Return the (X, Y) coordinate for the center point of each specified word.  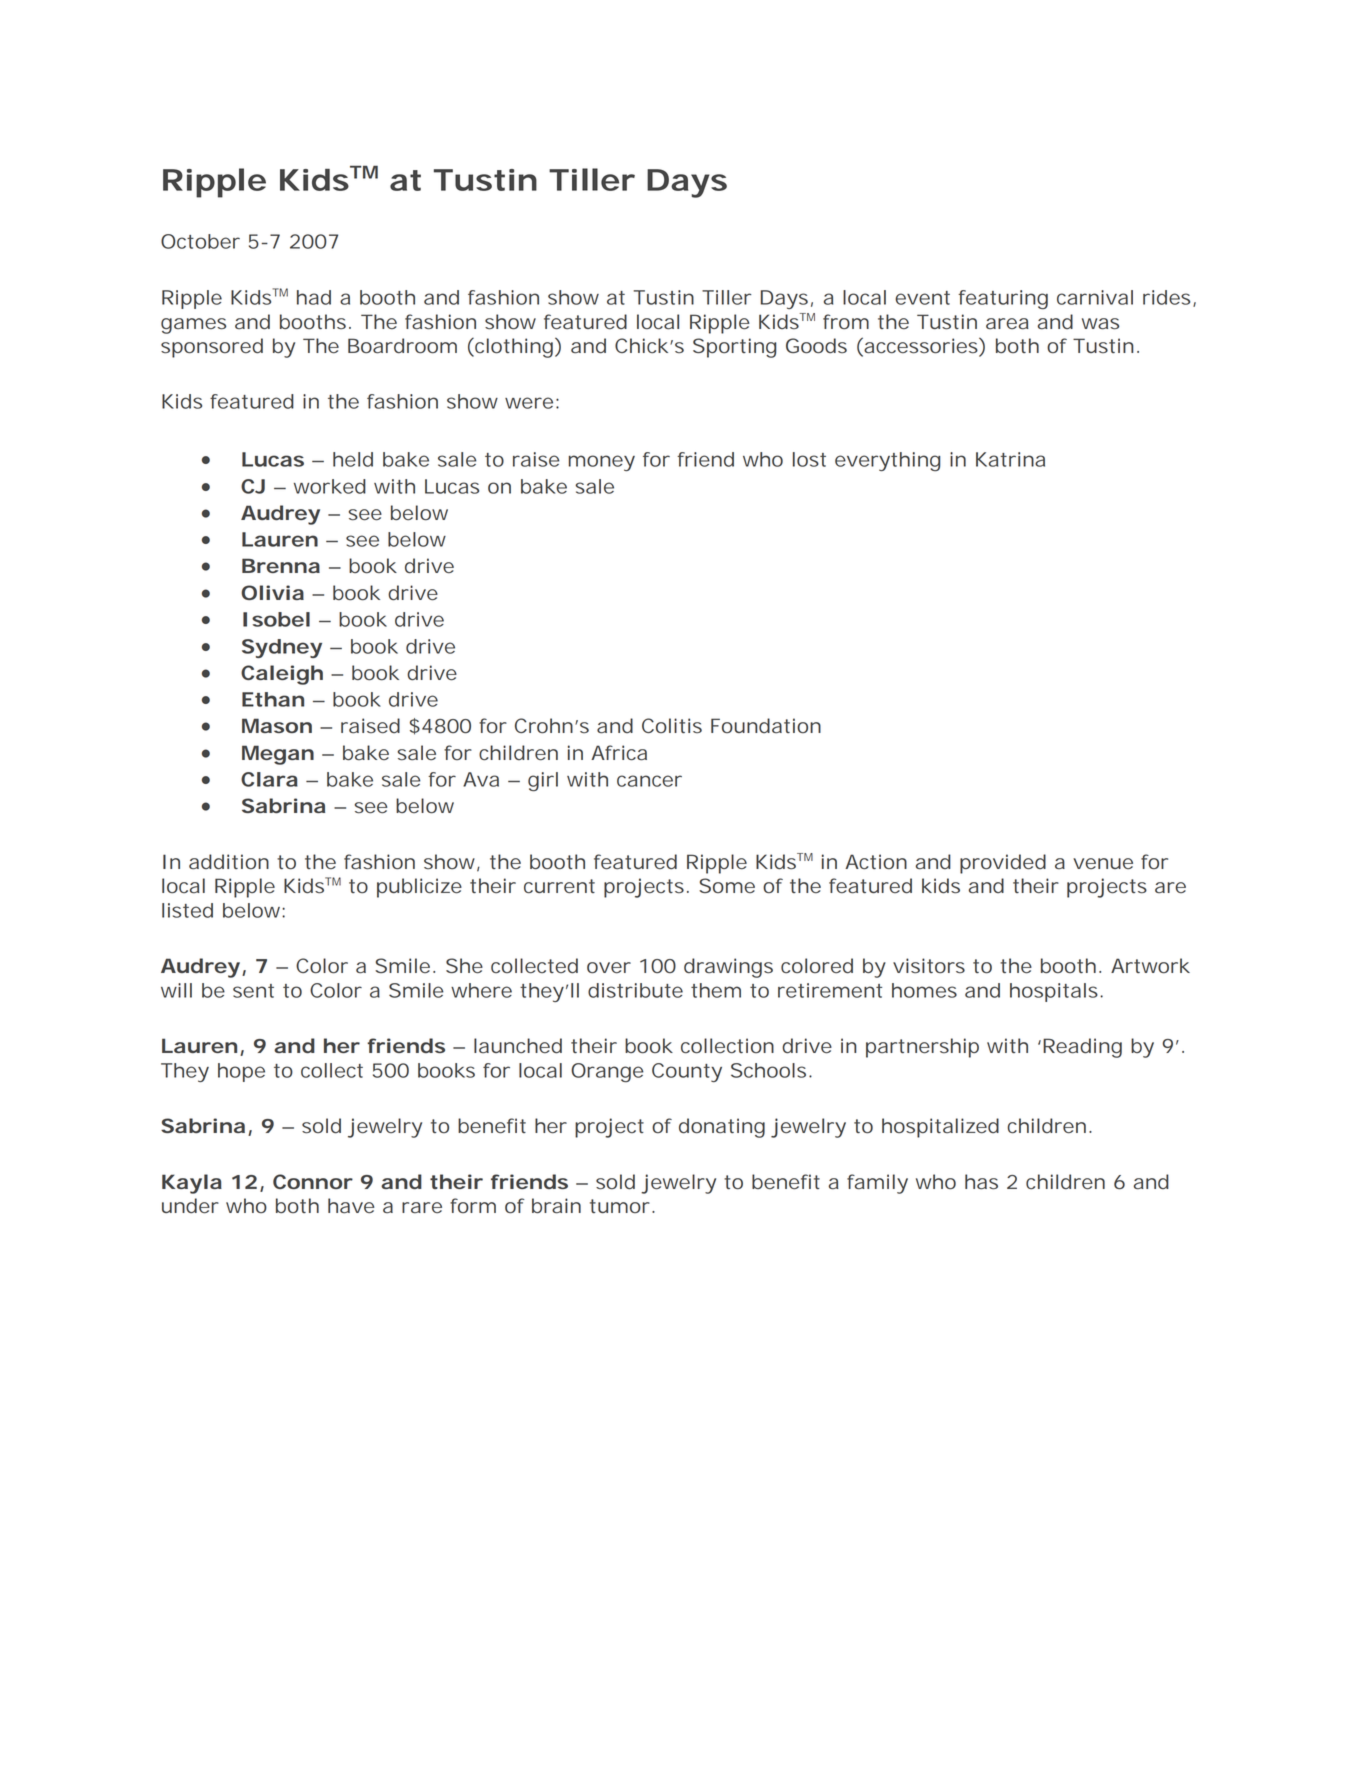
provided (1003, 864)
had (314, 297)
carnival (1095, 297)
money (602, 463)
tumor (620, 1206)
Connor (313, 1181)
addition (229, 862)
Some (727, 885)
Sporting (735, 348)
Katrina (1010, 459)
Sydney (282, 648)
